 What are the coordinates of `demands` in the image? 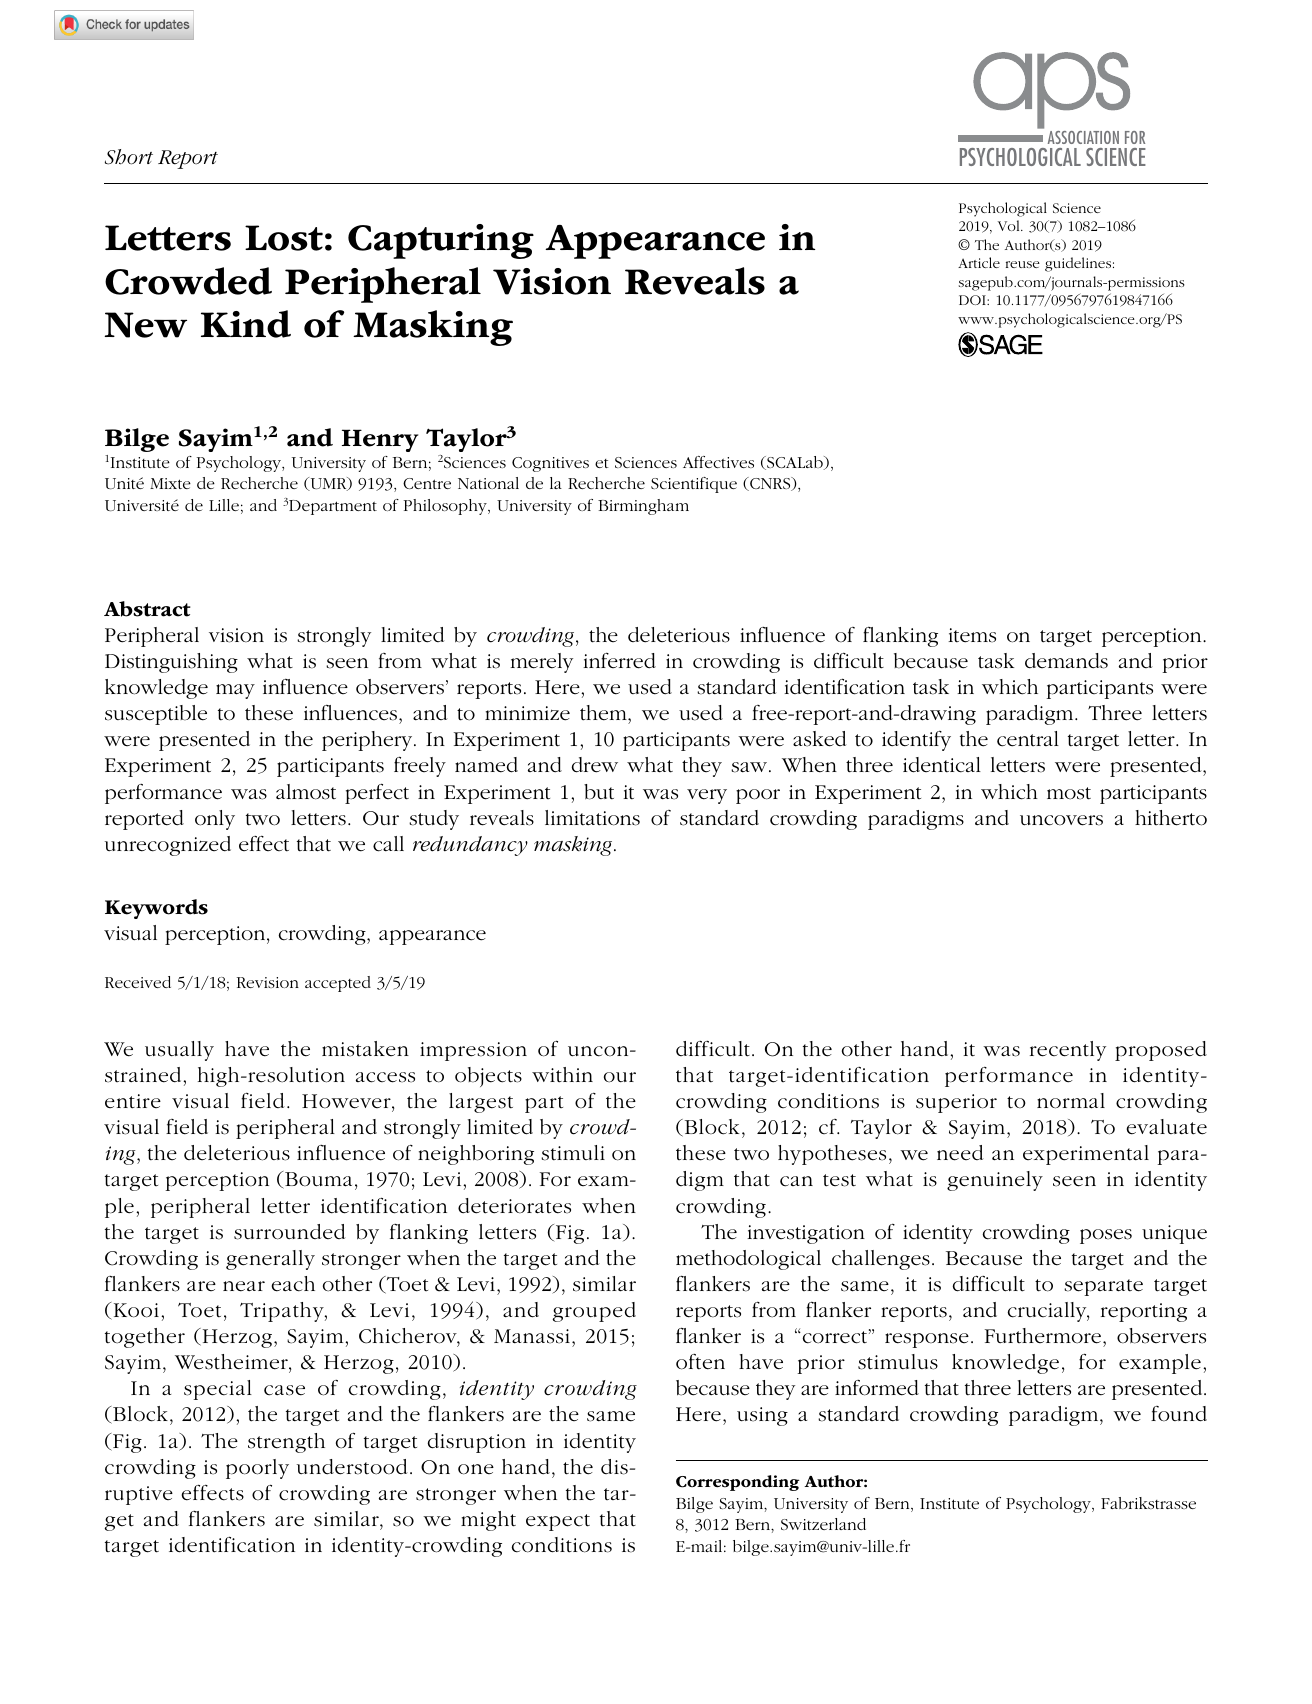 It's located at (1066, 661).
